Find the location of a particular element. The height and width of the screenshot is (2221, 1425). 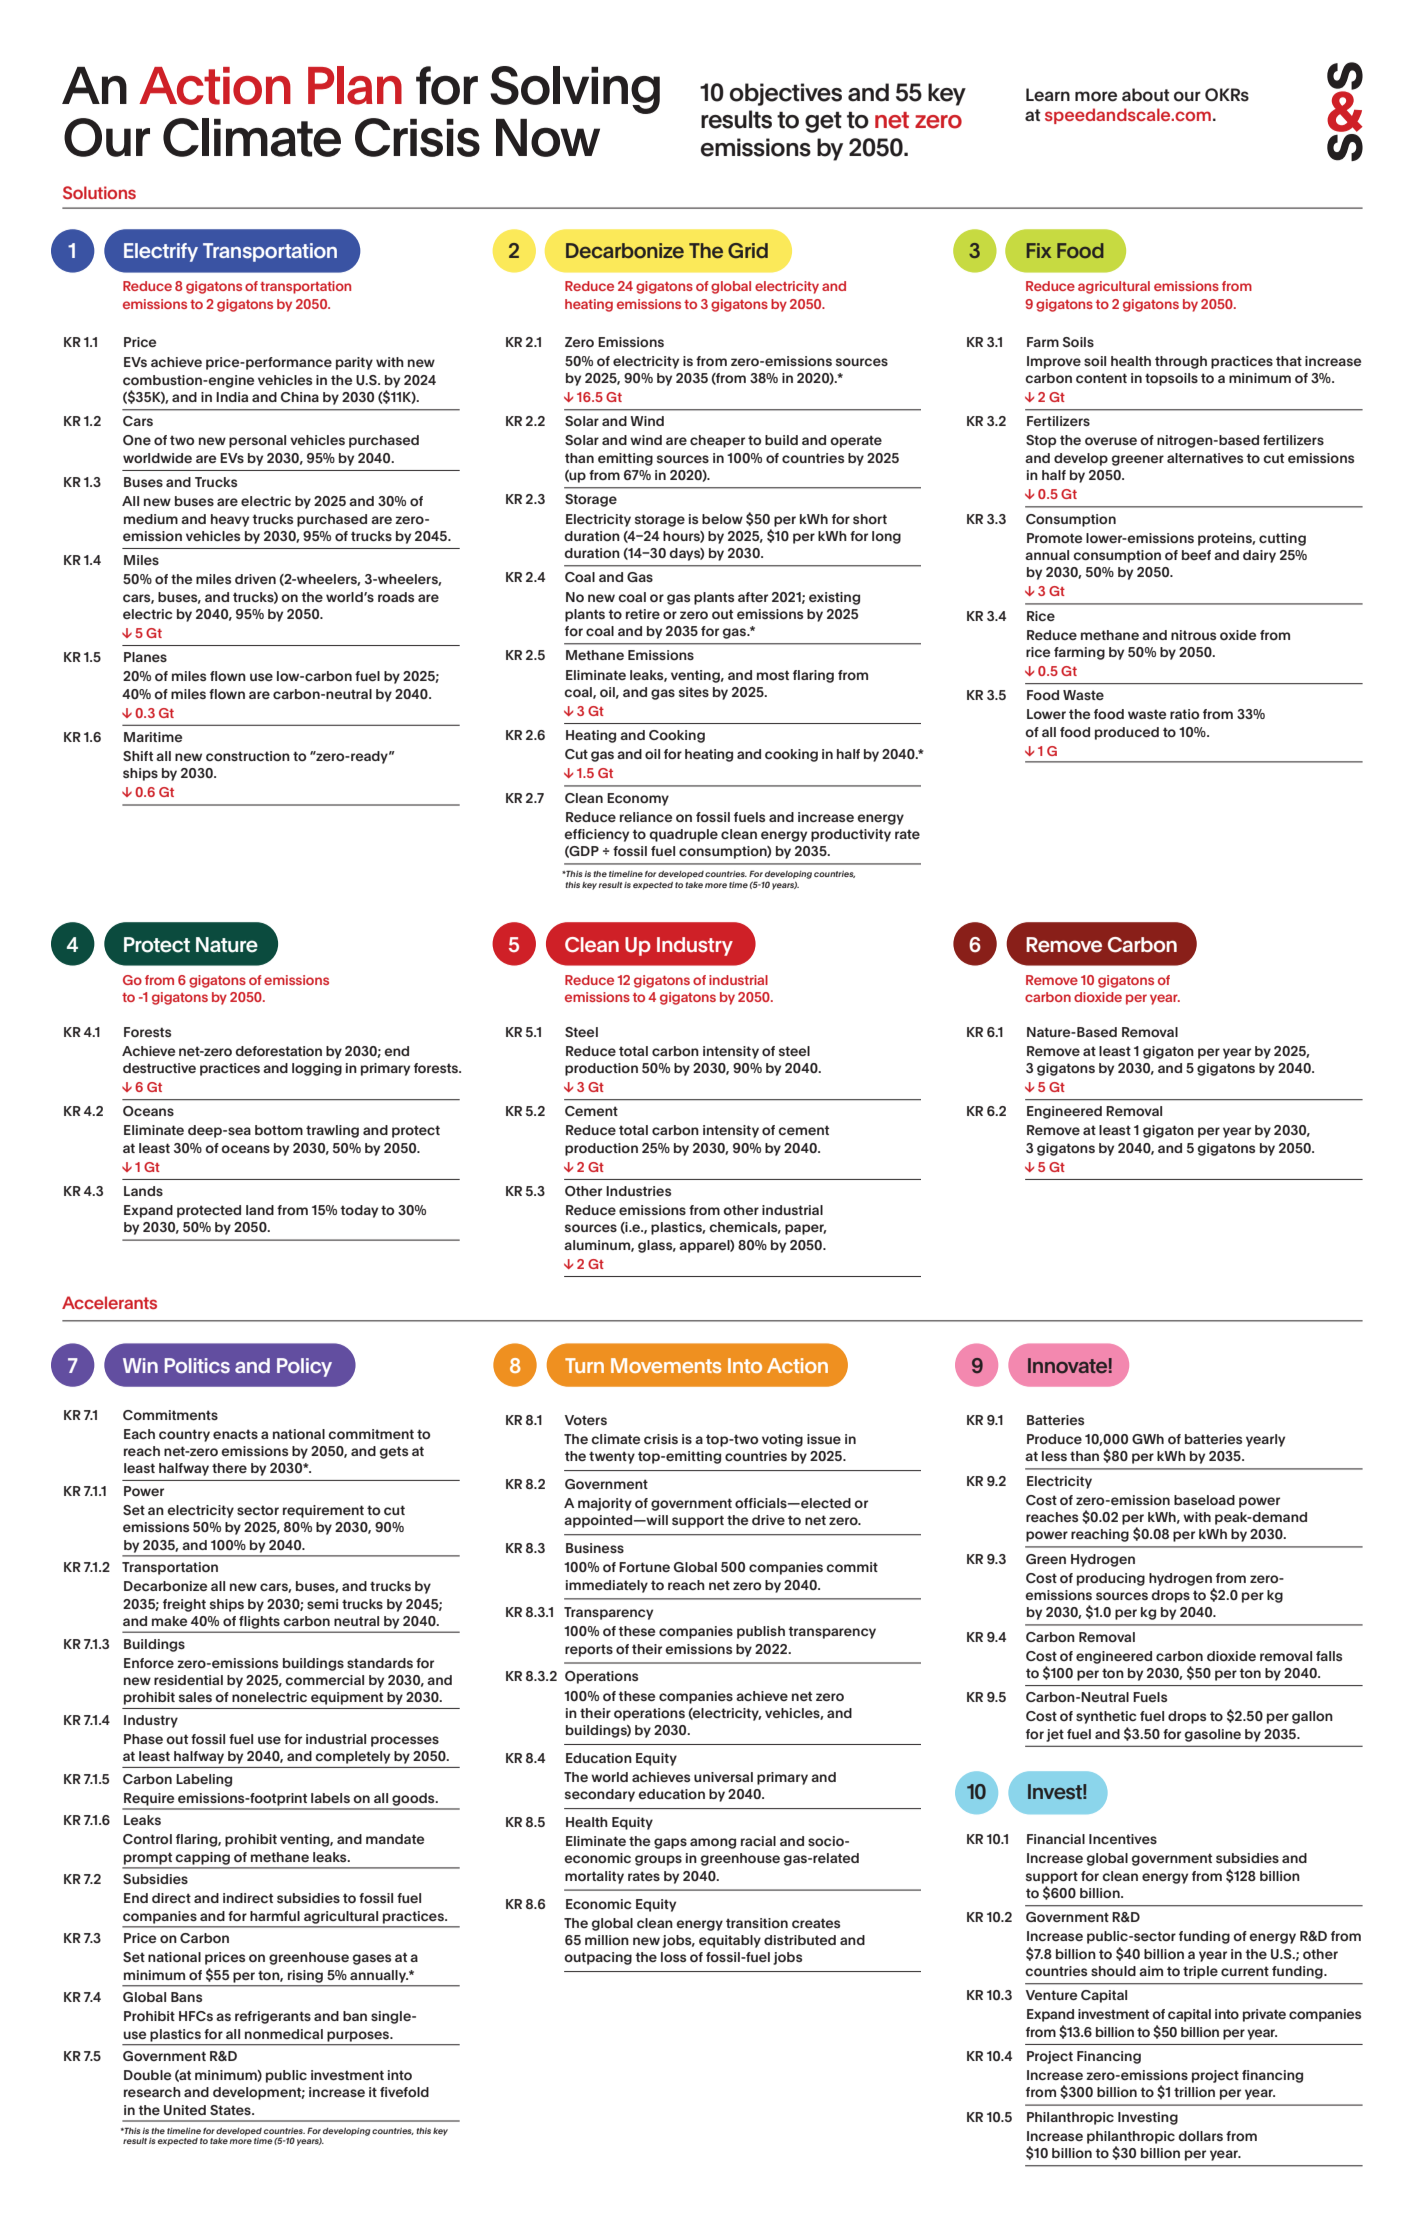

after is located at coordinates (753, 597).
